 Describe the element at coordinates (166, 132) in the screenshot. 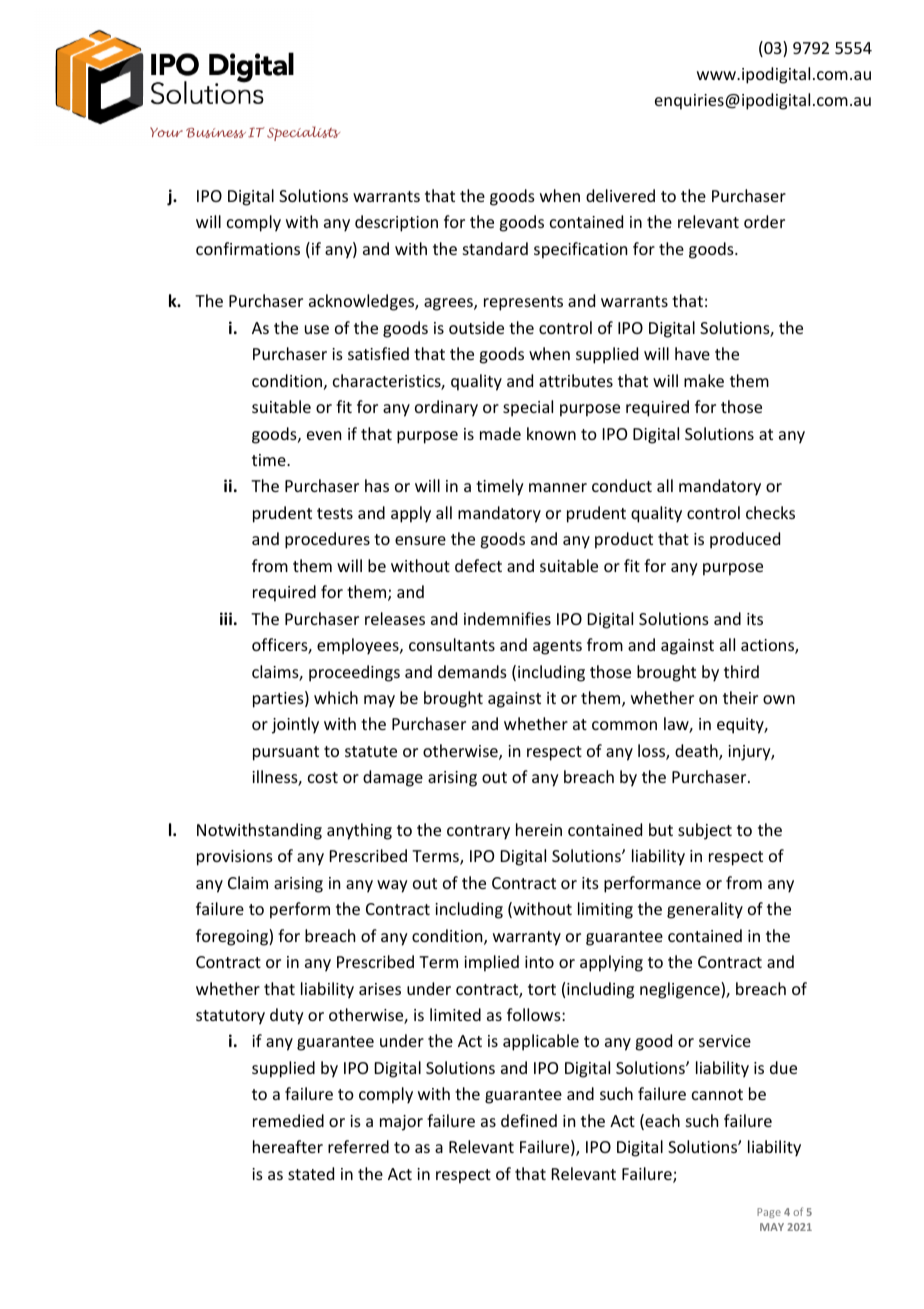

I see `Your` at that location.
